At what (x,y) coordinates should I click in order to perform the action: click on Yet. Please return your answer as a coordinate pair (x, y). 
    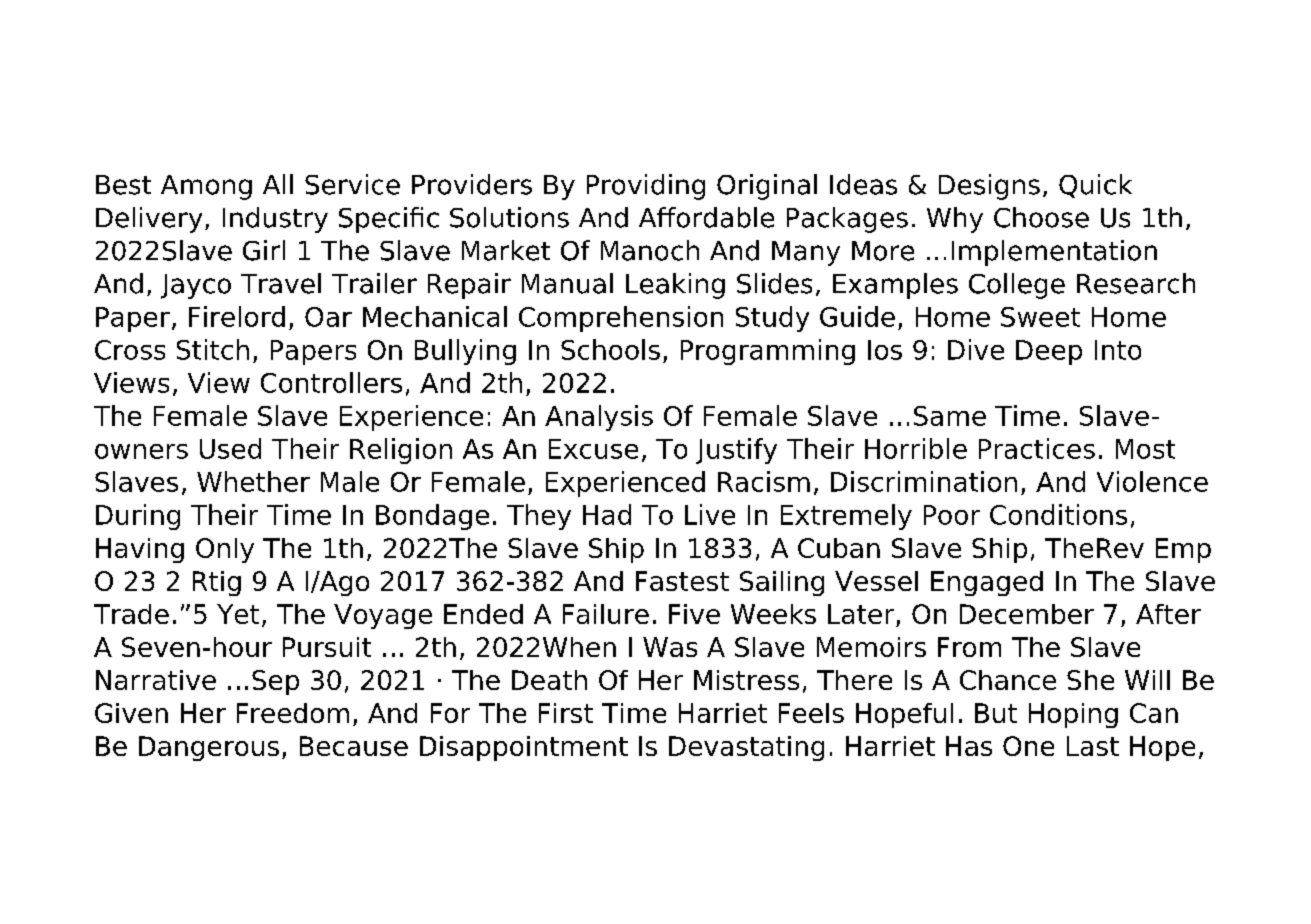
    Looking at the image, I should click on (238, 614).
